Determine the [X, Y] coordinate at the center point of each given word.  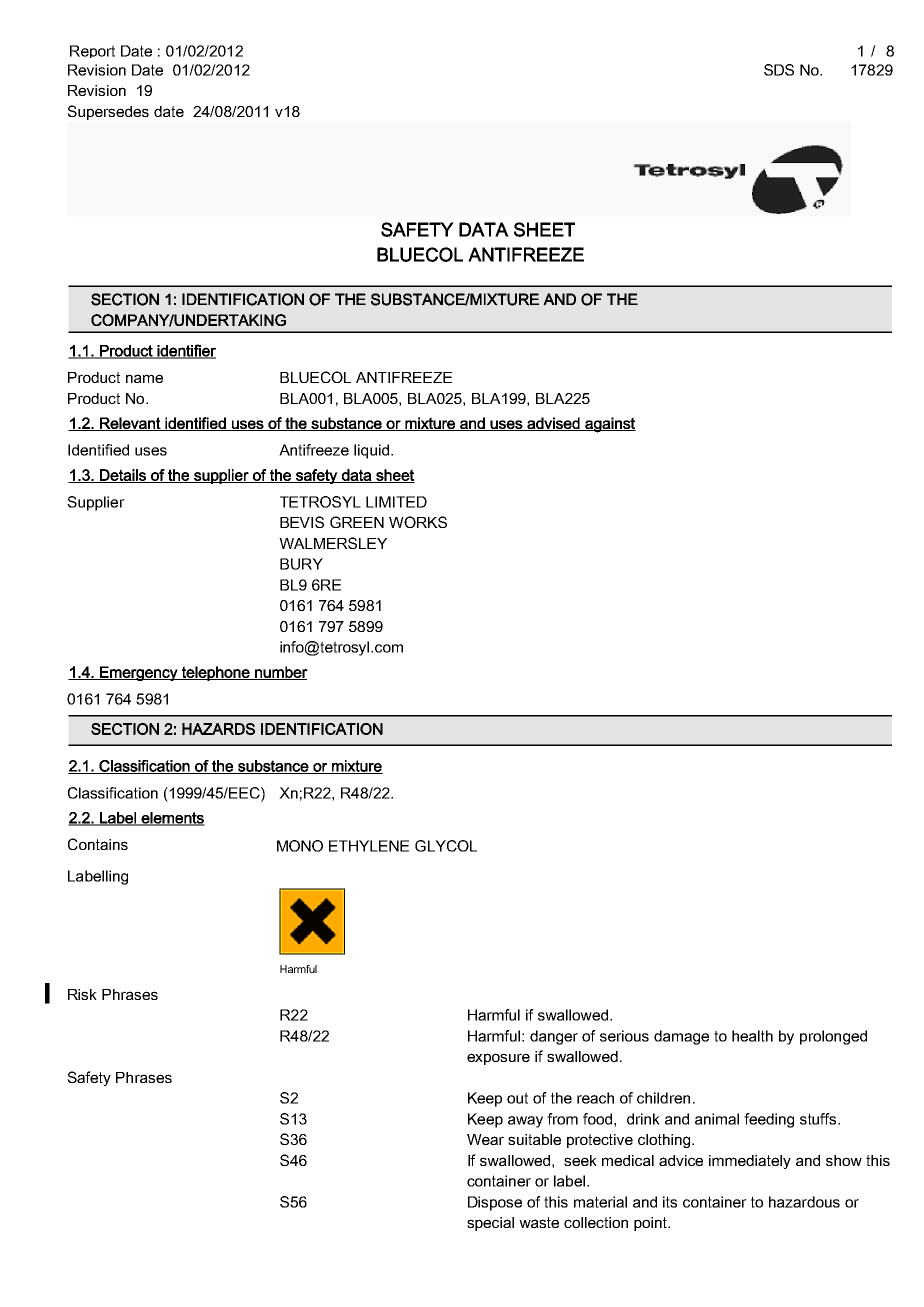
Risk [82, 994]
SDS [779, 70]
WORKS [418, 522]
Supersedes [108, 112]
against [609, 425]
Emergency [139, 673]
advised [553, 424]
